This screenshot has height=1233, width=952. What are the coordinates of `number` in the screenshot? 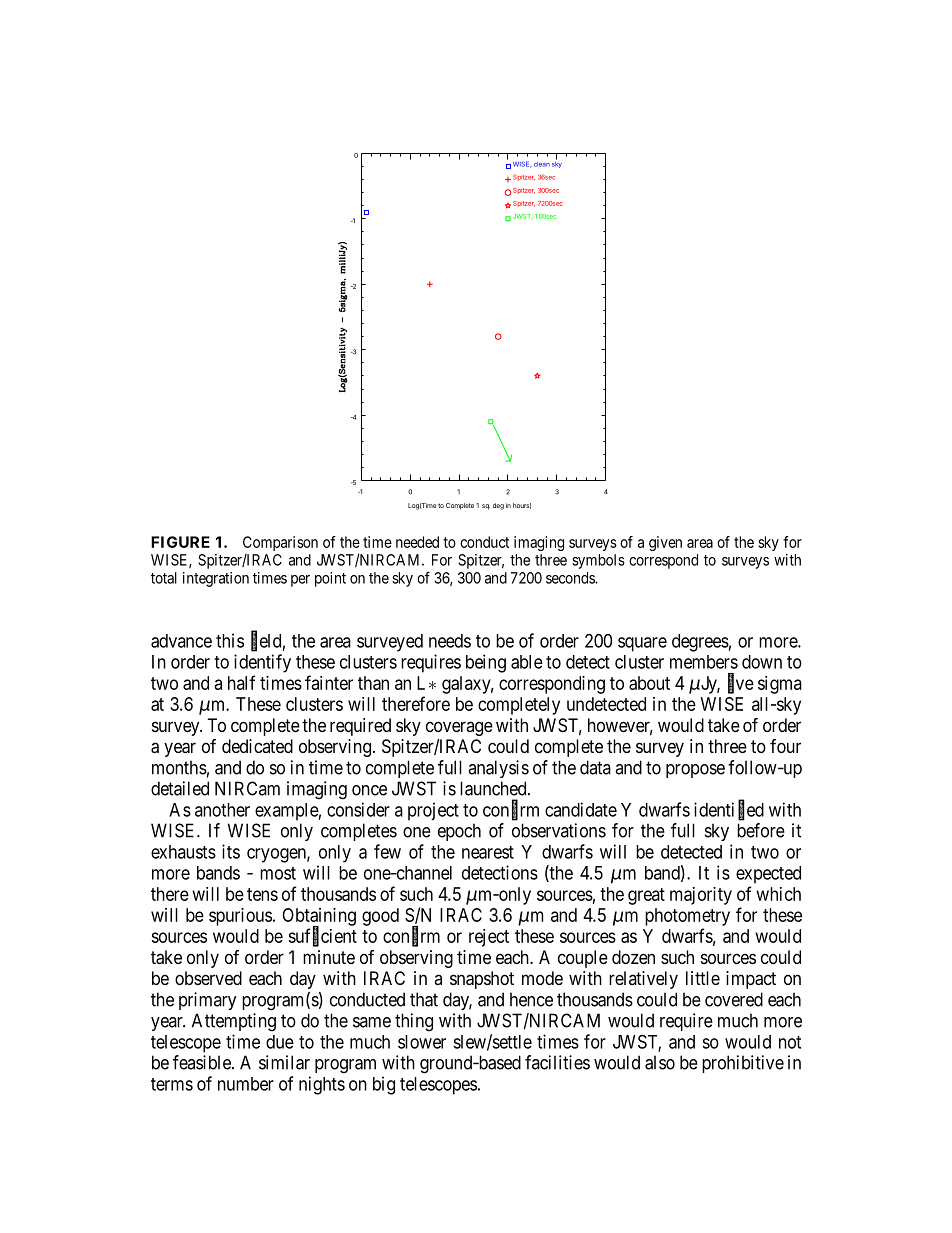 It's located at (246, 1084).
